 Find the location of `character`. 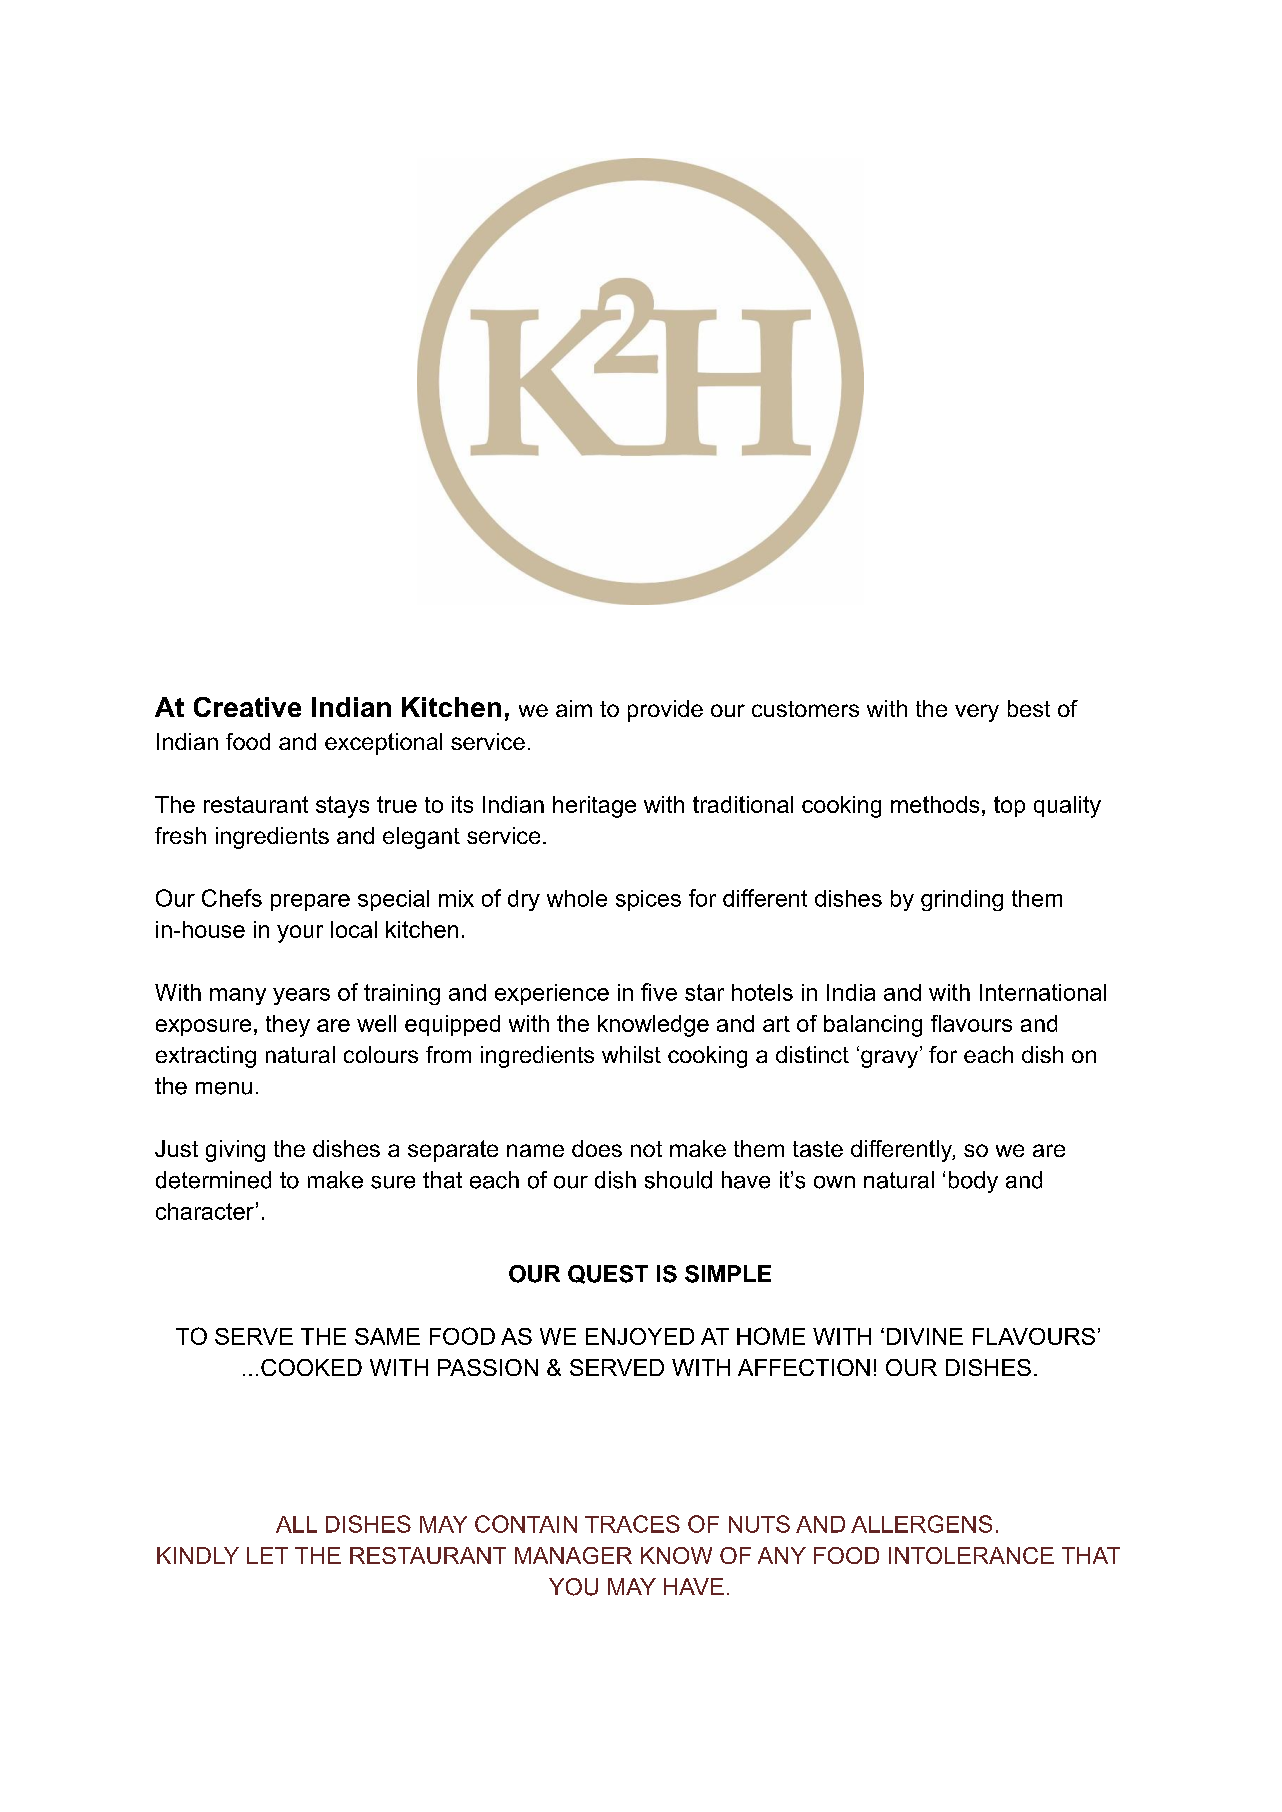

character is located at coordinates (205, 1211).
